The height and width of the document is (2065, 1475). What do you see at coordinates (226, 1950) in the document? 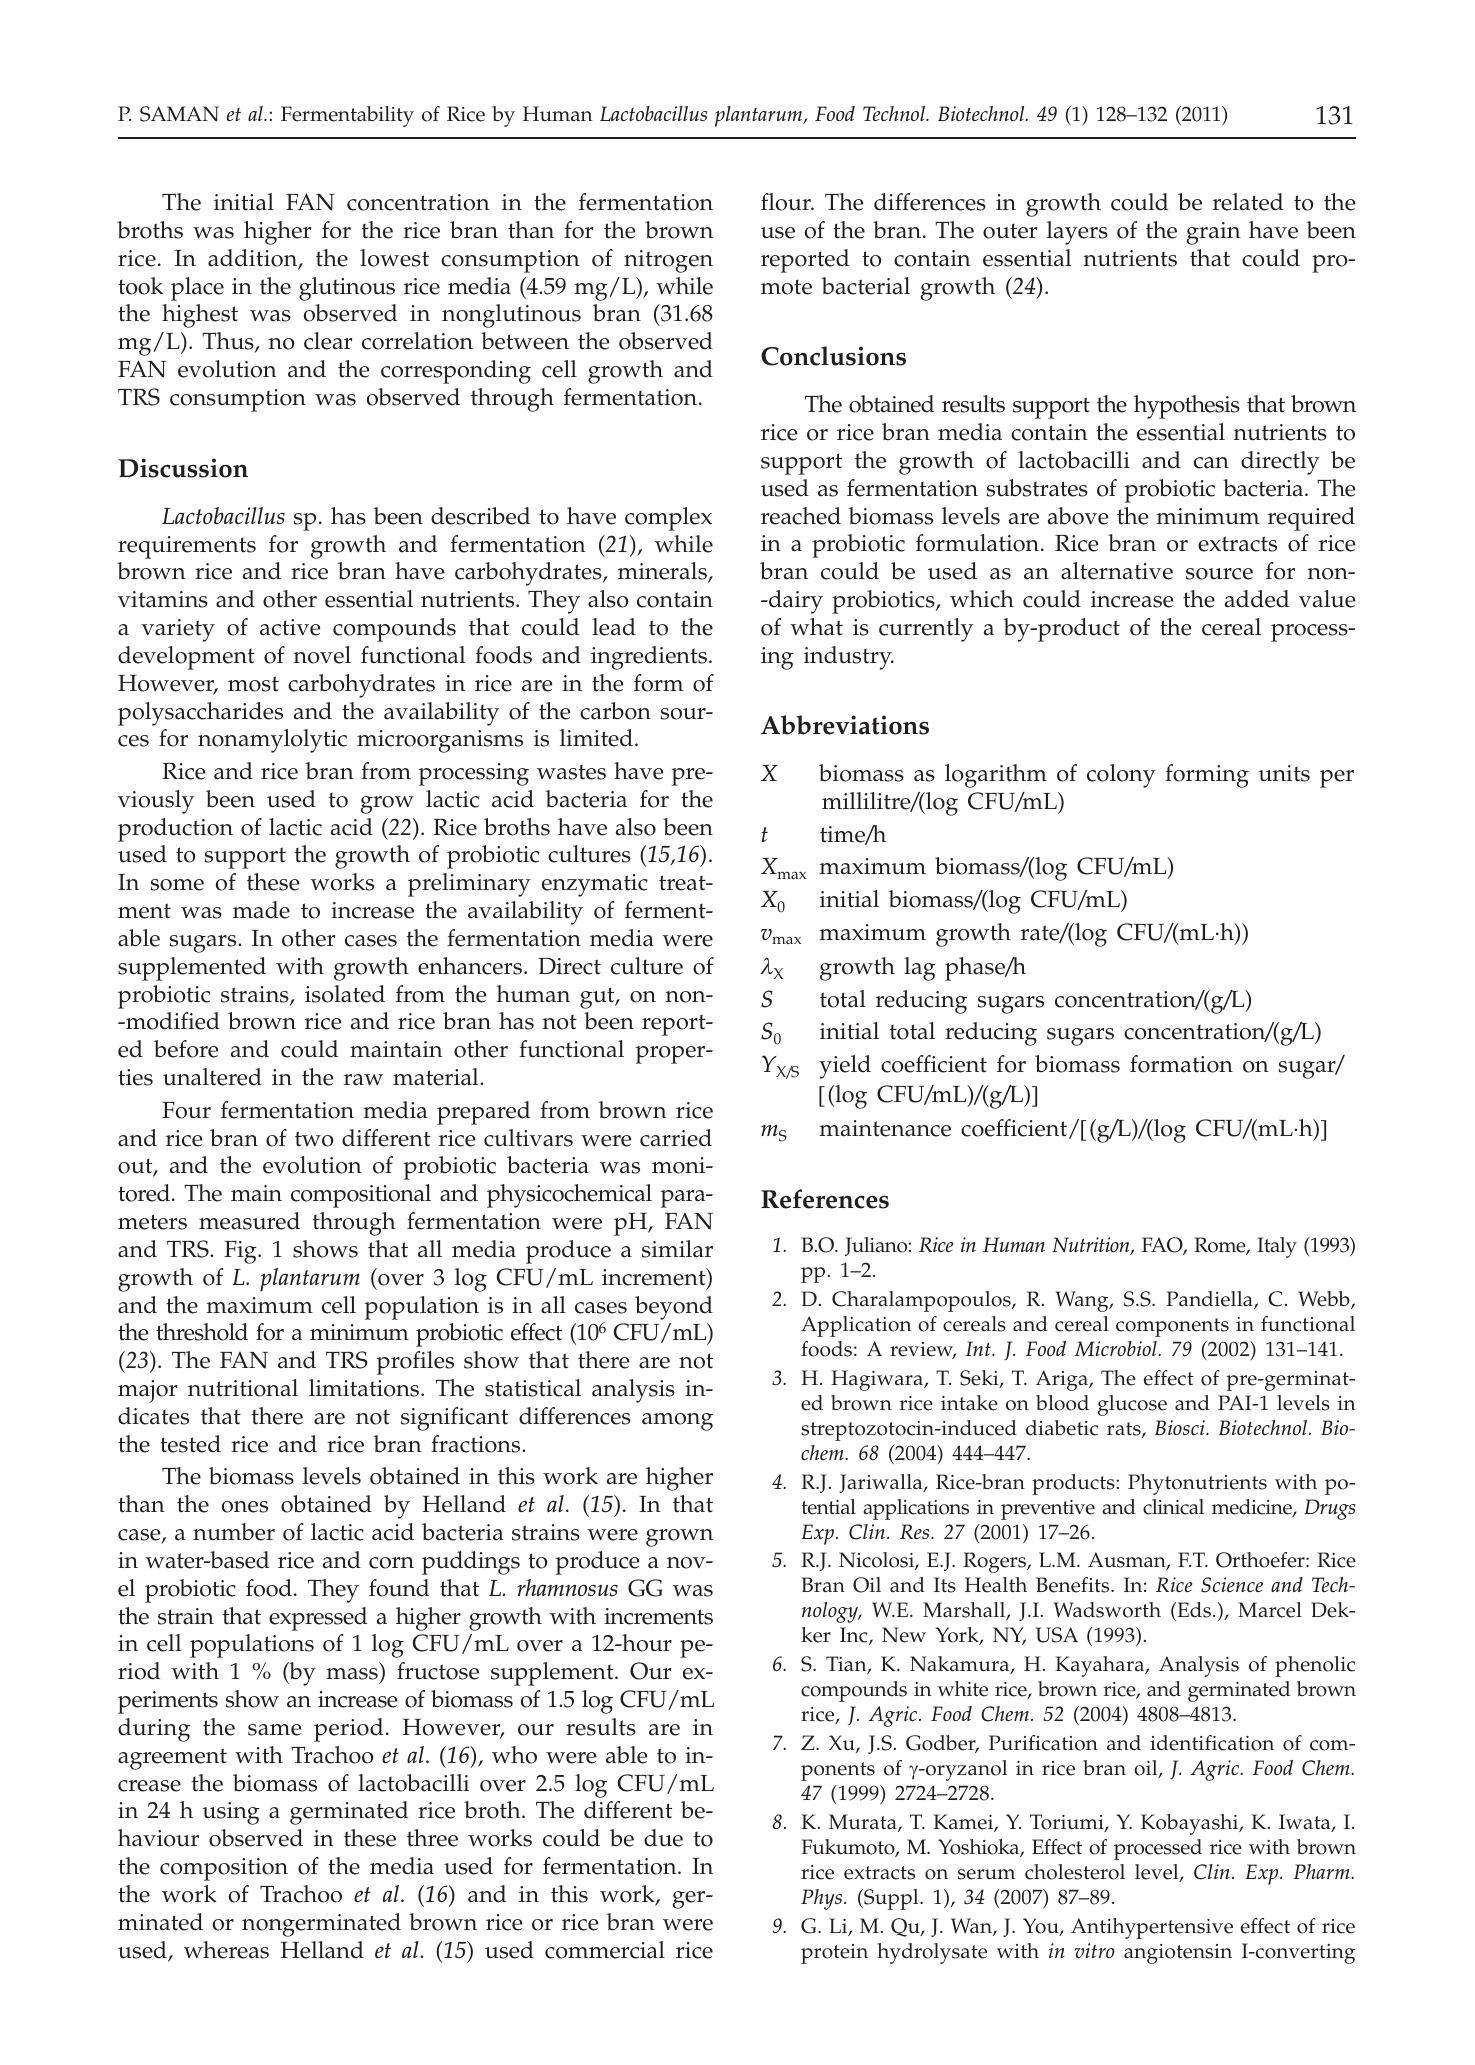
I see `whereas` at bounding box center [226, 1950].
